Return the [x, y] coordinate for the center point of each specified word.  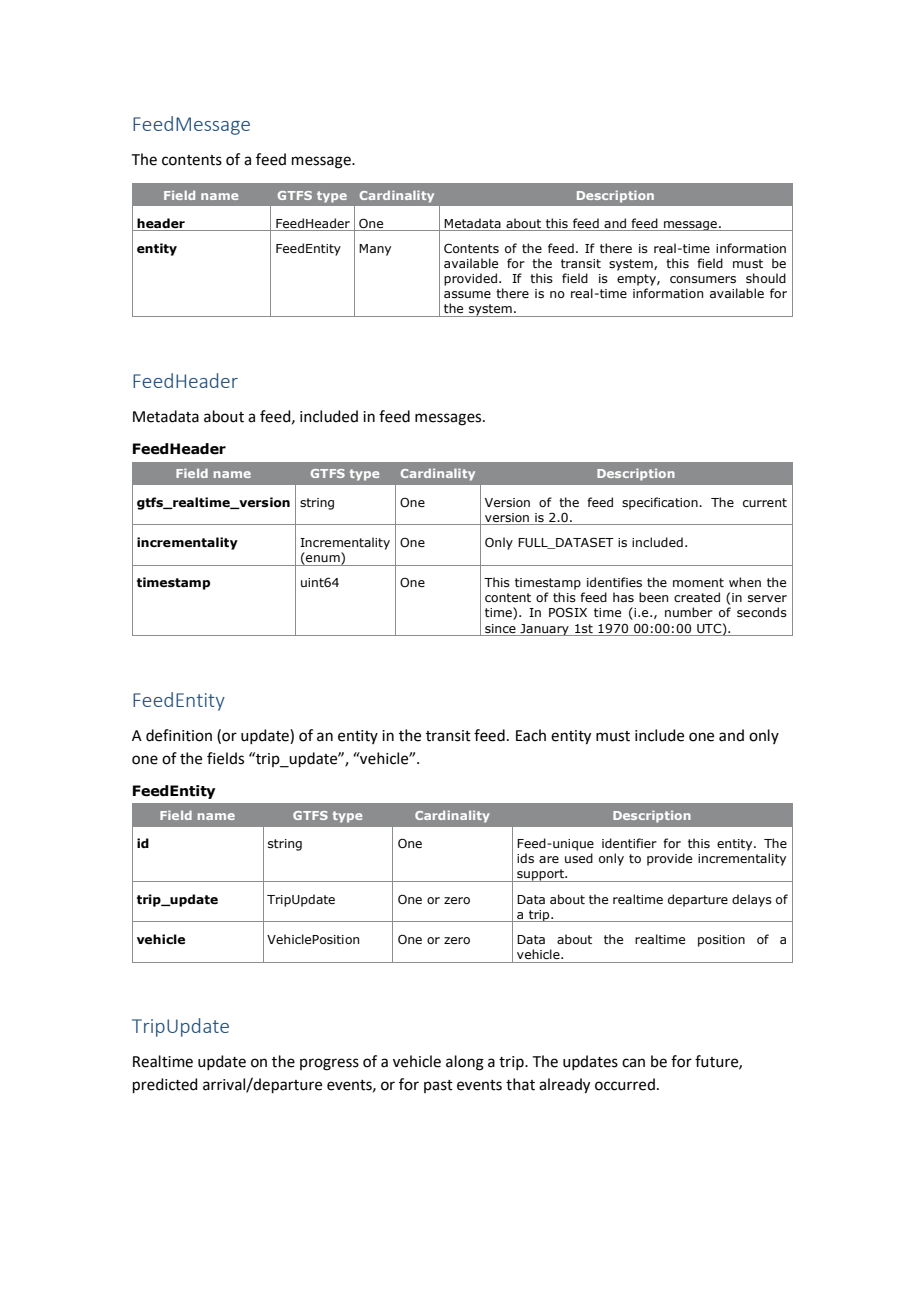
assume [467, 294]
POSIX [568, 612]
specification [661, 503]
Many [375, 250]
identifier [629, 843]
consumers [703, 279]
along [465, 1063]
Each [531, 735]
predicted [165, 1085]
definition [179, 735]
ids [525, 858]
